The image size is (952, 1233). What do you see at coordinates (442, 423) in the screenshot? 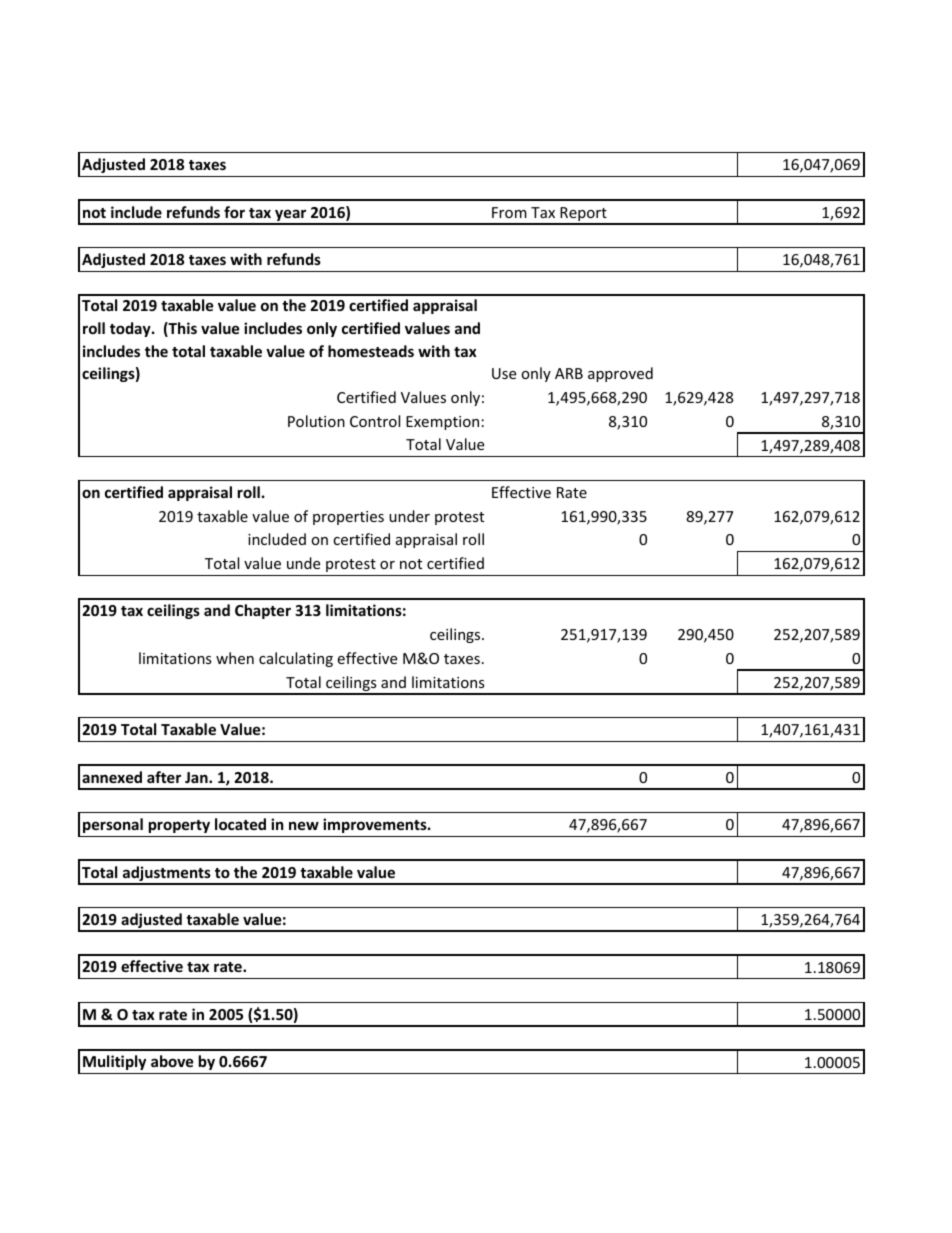
I see `Exemption` at bounding box center [442, 423].
